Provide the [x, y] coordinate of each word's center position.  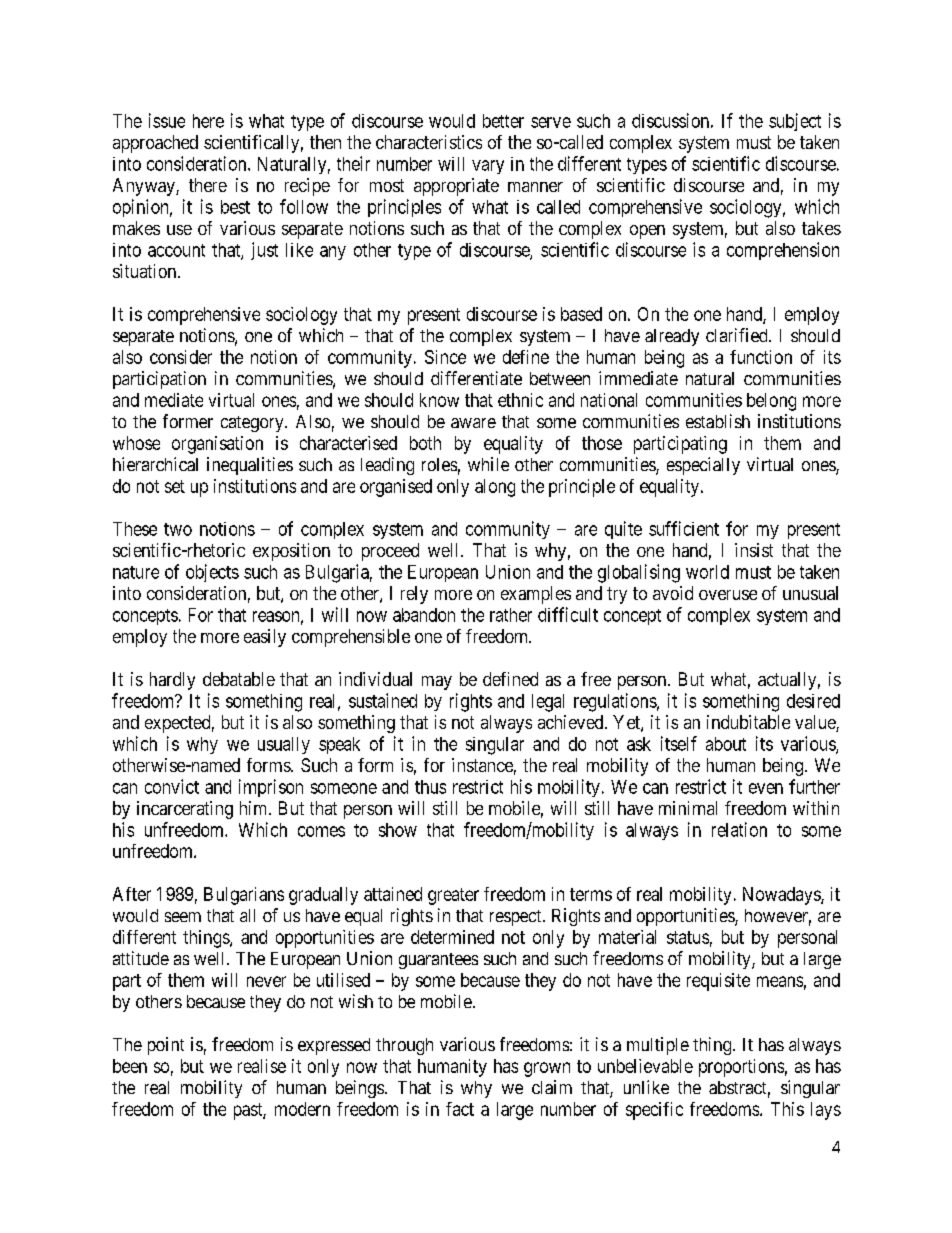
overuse [728, 595]
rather [511, 615]
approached [155, 144]
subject [795, 122]
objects [212, 573]
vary [488, 167]
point [166, 1046]
